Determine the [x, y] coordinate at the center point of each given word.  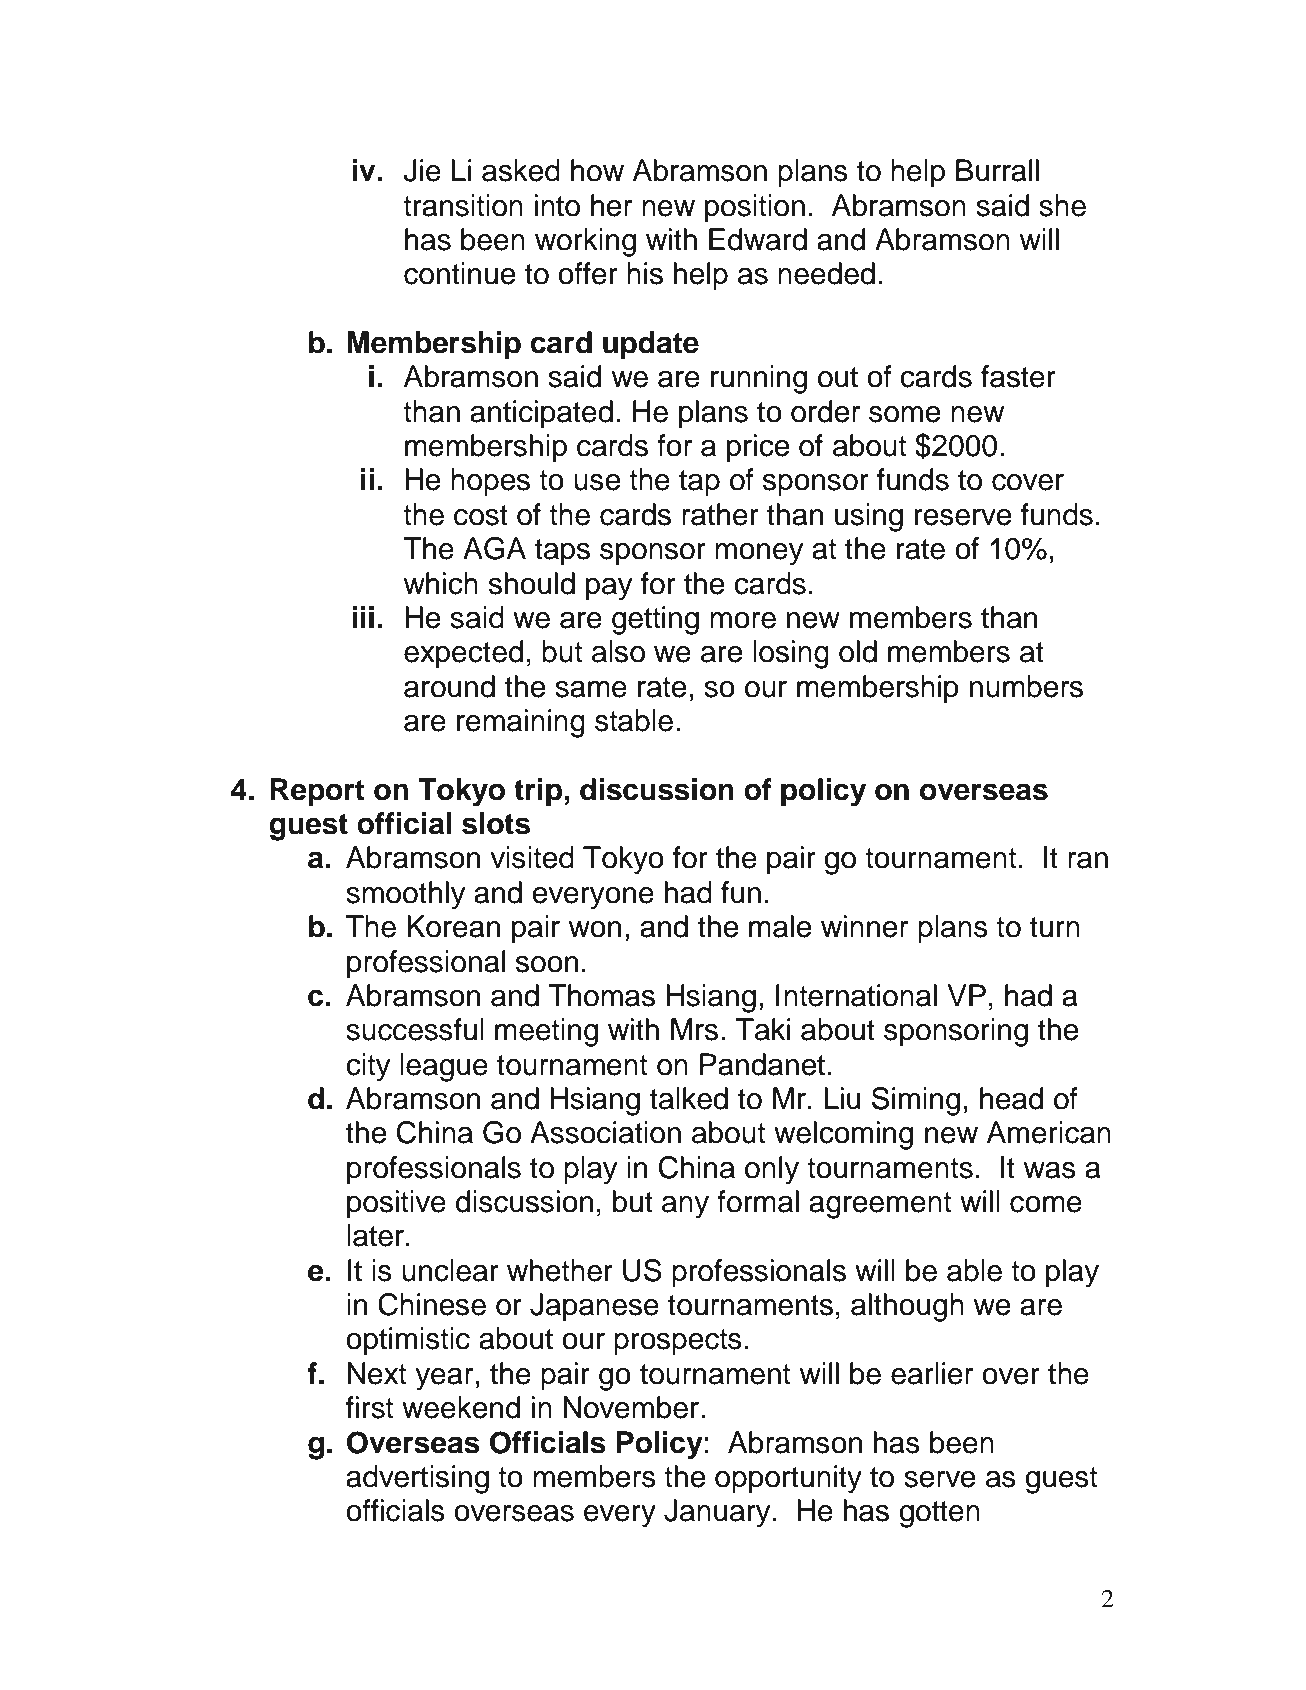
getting [655, 620]
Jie [422, 170]
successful [415, 1029]
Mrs [694, 1029]
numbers [1026, 686]
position [755, 208]
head [1011, 1098]
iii [363, 617]
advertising [417, 1479]
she [1062, 205]
